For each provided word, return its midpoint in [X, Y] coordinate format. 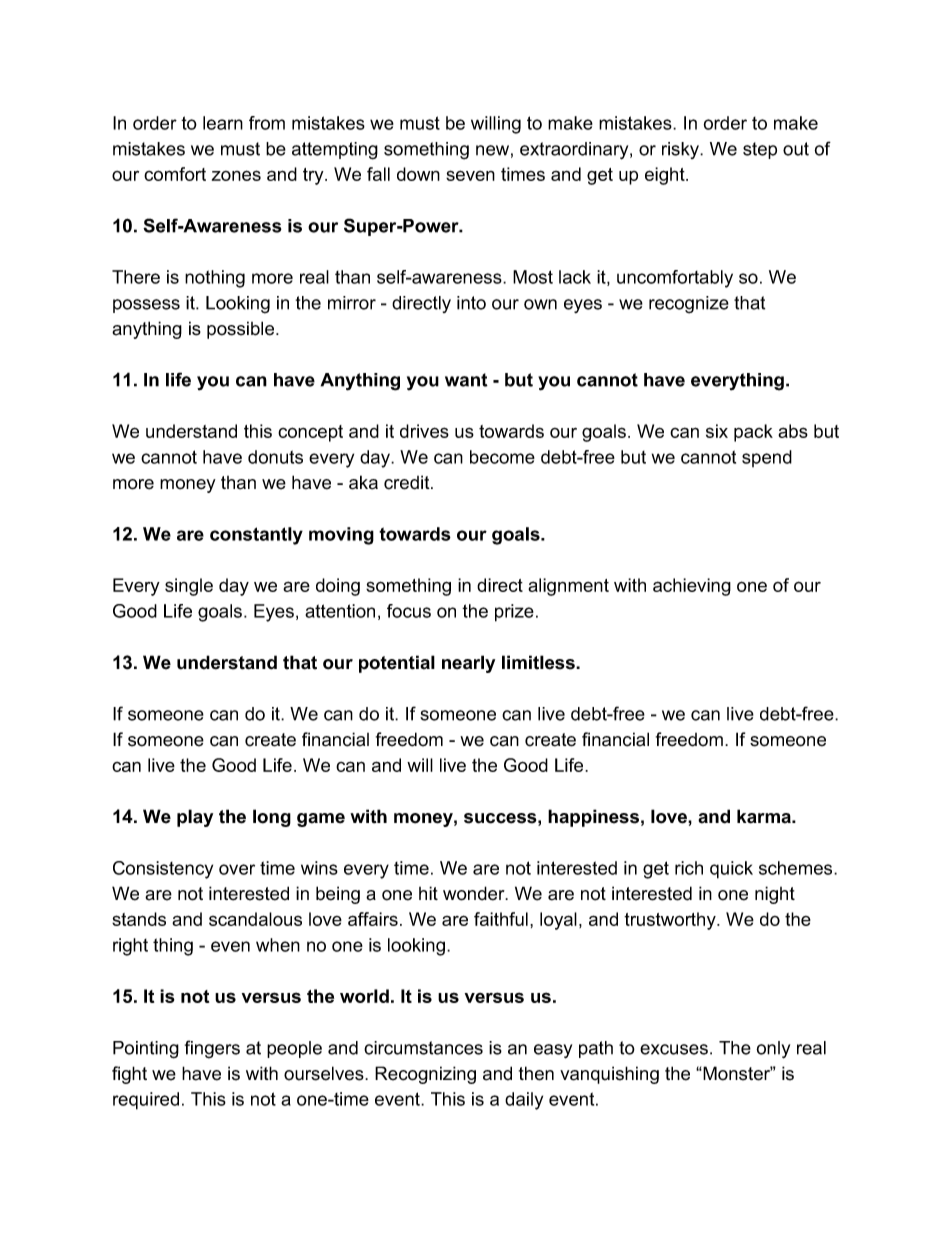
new [492, 150]
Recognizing [425, 1075]
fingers [212, 1049]
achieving [692, 587]
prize [514, 613]
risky [681, 150]
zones [236, 175]
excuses [674, 1049]
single [189, 587]
